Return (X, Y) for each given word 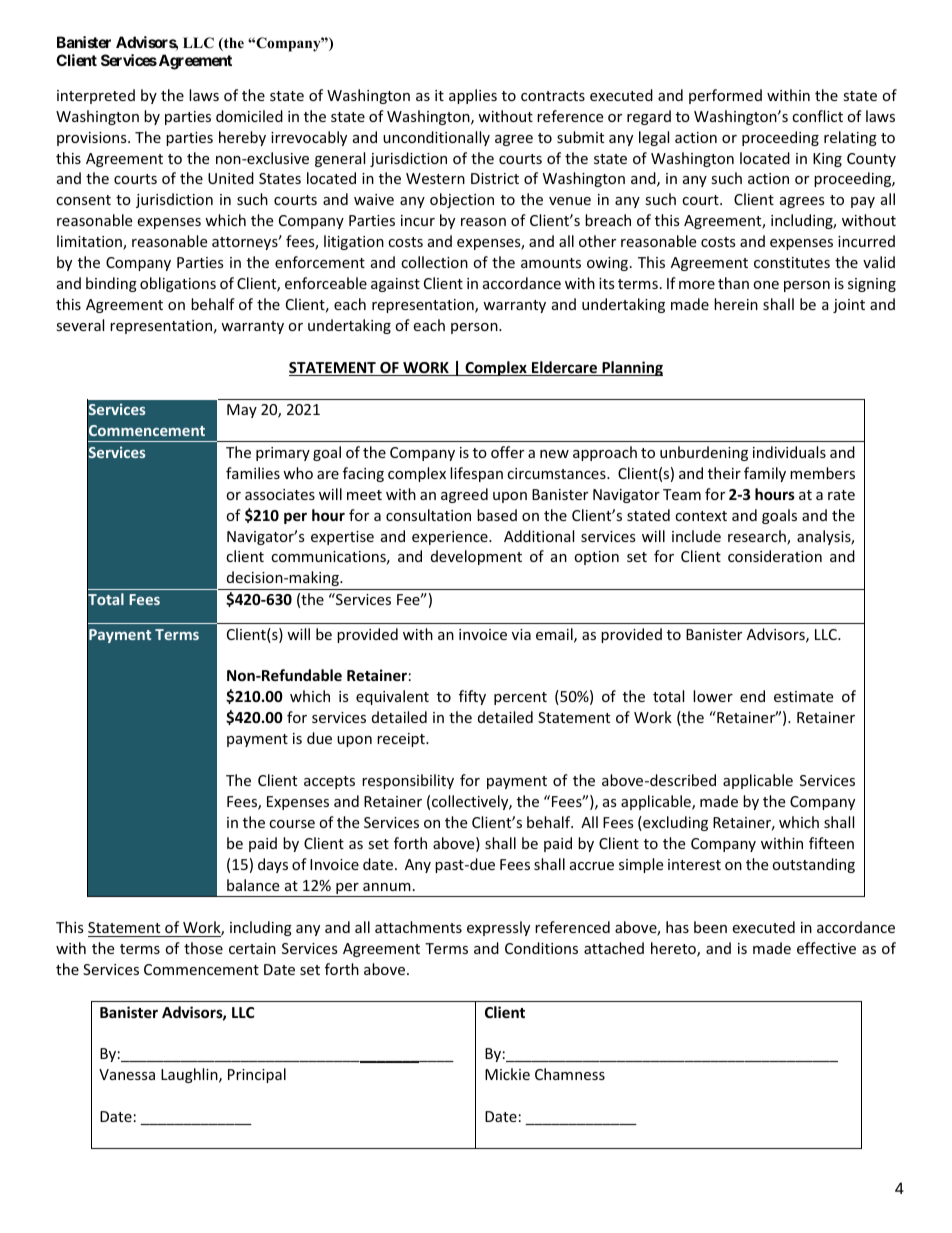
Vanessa (127, 1074)
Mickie (507, 1074)
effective (826, 948)
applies (473, 96)
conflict (817, 116)
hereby (242, 138)
